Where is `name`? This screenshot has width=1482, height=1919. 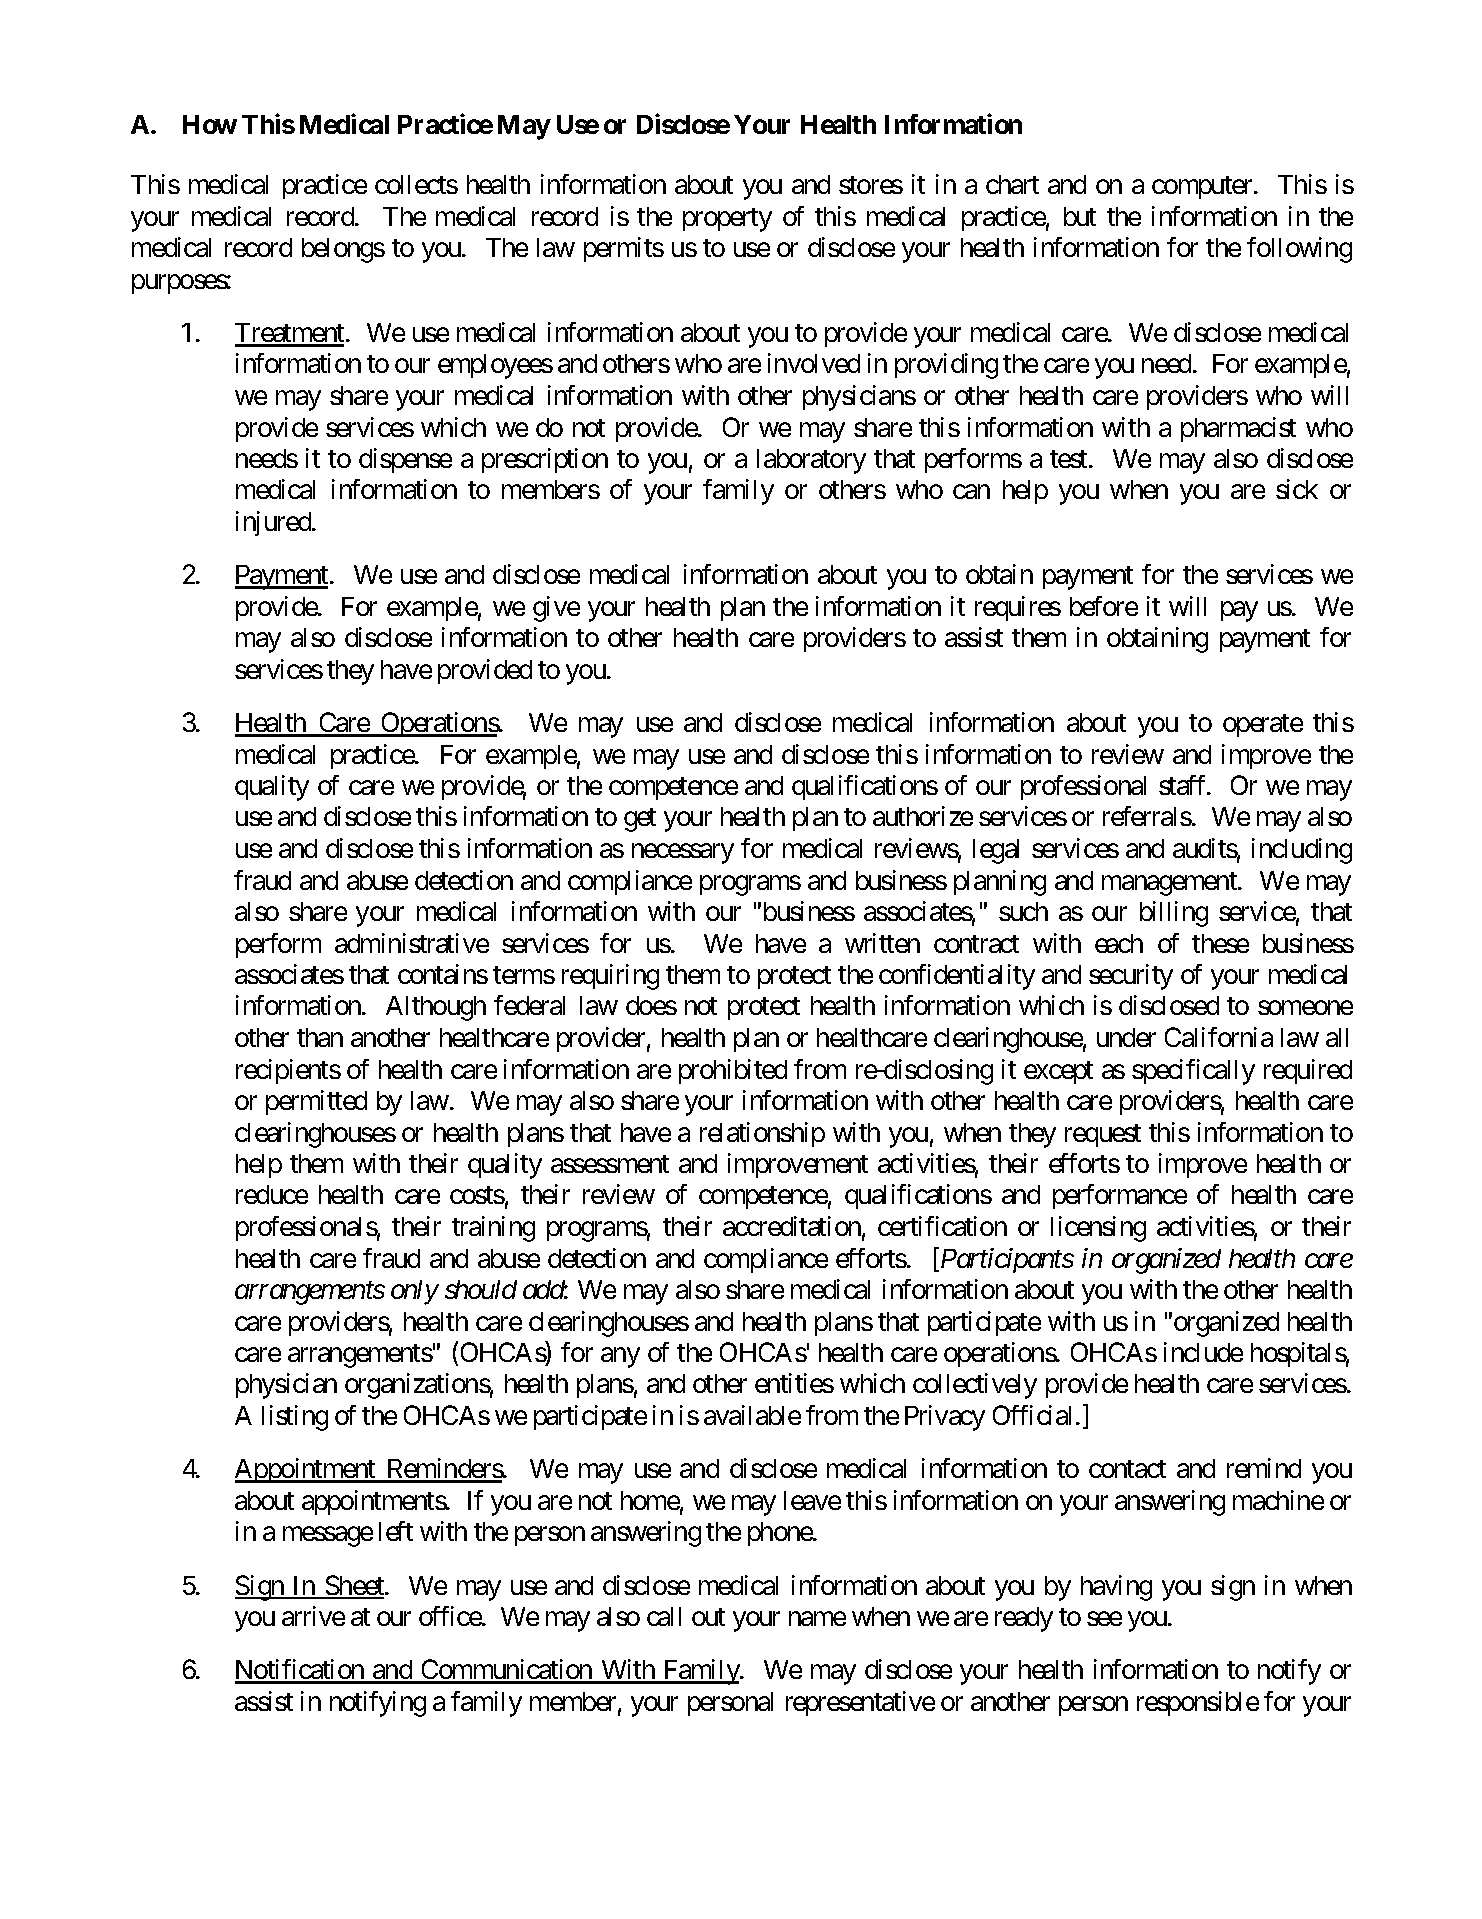 name is located at coordinates (817, 1619).
